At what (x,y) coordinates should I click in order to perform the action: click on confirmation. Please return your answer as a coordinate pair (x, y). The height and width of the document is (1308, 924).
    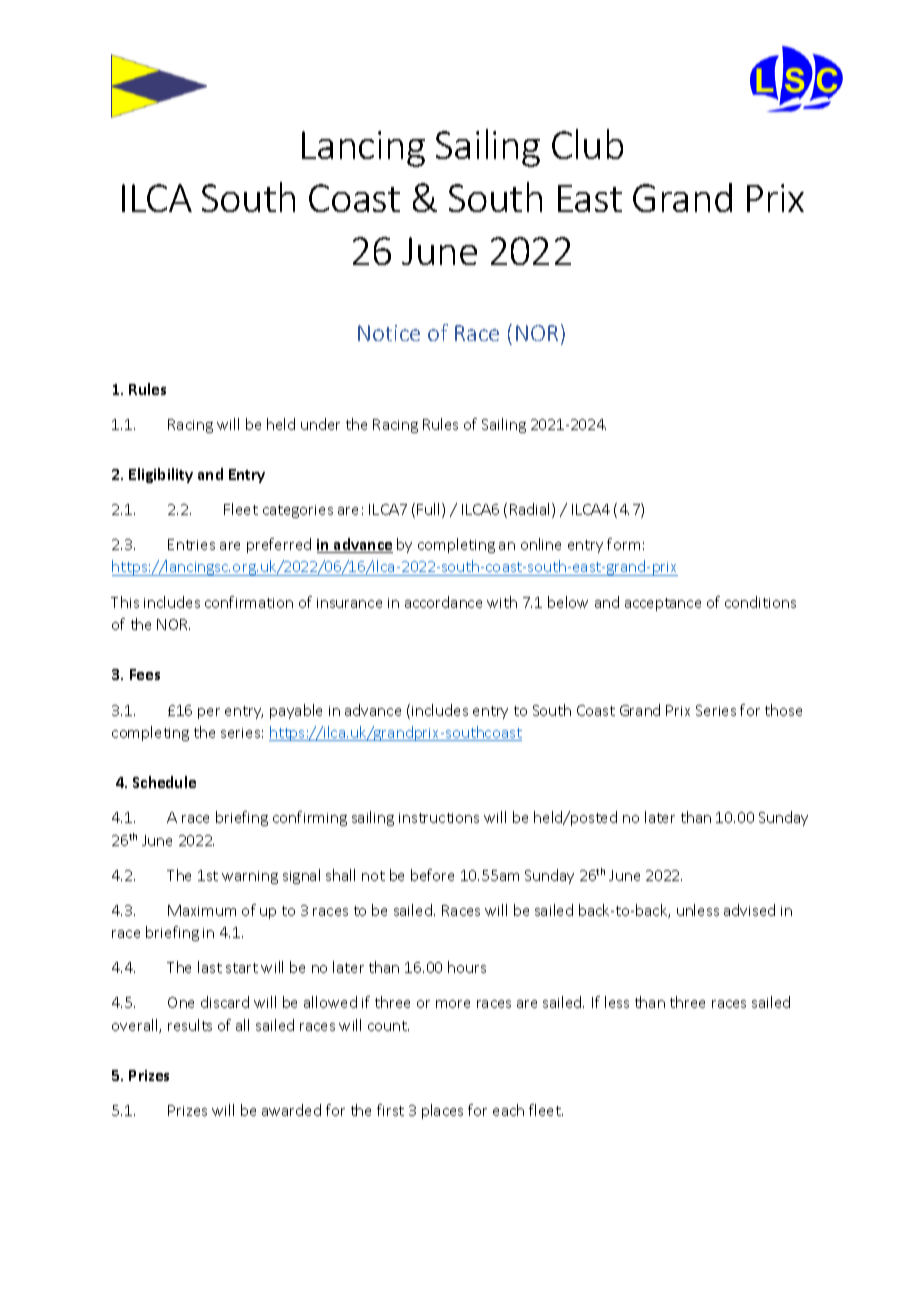
    Looking at the image, I should click on (249, 602).
